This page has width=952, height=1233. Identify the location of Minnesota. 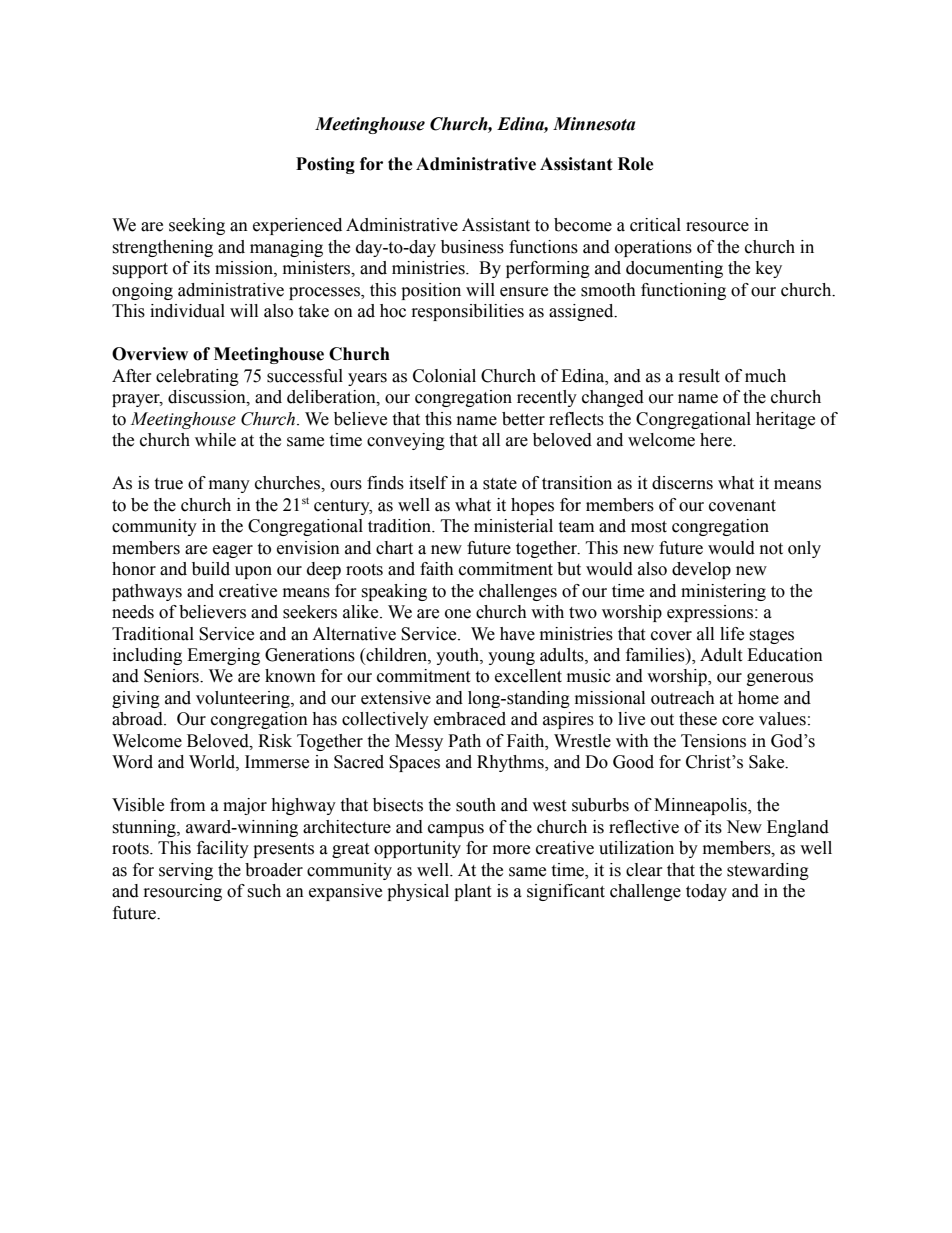
(594, 124).
